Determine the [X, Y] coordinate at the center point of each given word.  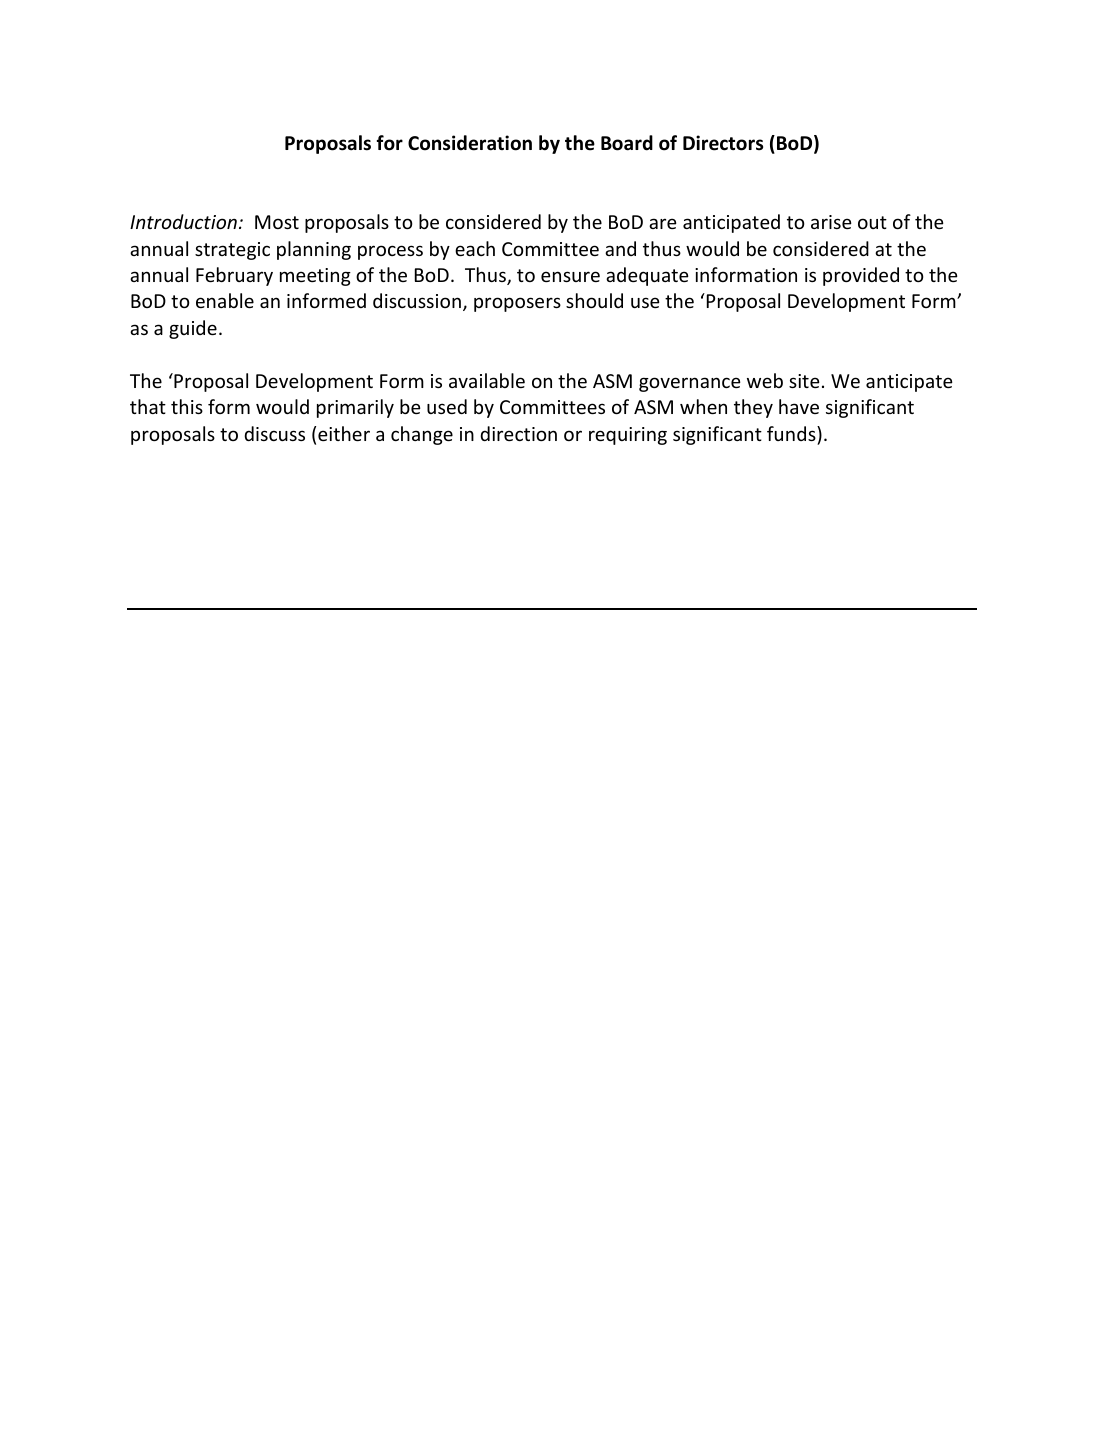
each [475, 248]
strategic [232, 251]
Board [627, 143]
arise [831, 222]
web [765, 380]
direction [518, 433]
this [187, 406]
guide [193, 329]
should [594, 300]
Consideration [470, 143]
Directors [723, 143]
